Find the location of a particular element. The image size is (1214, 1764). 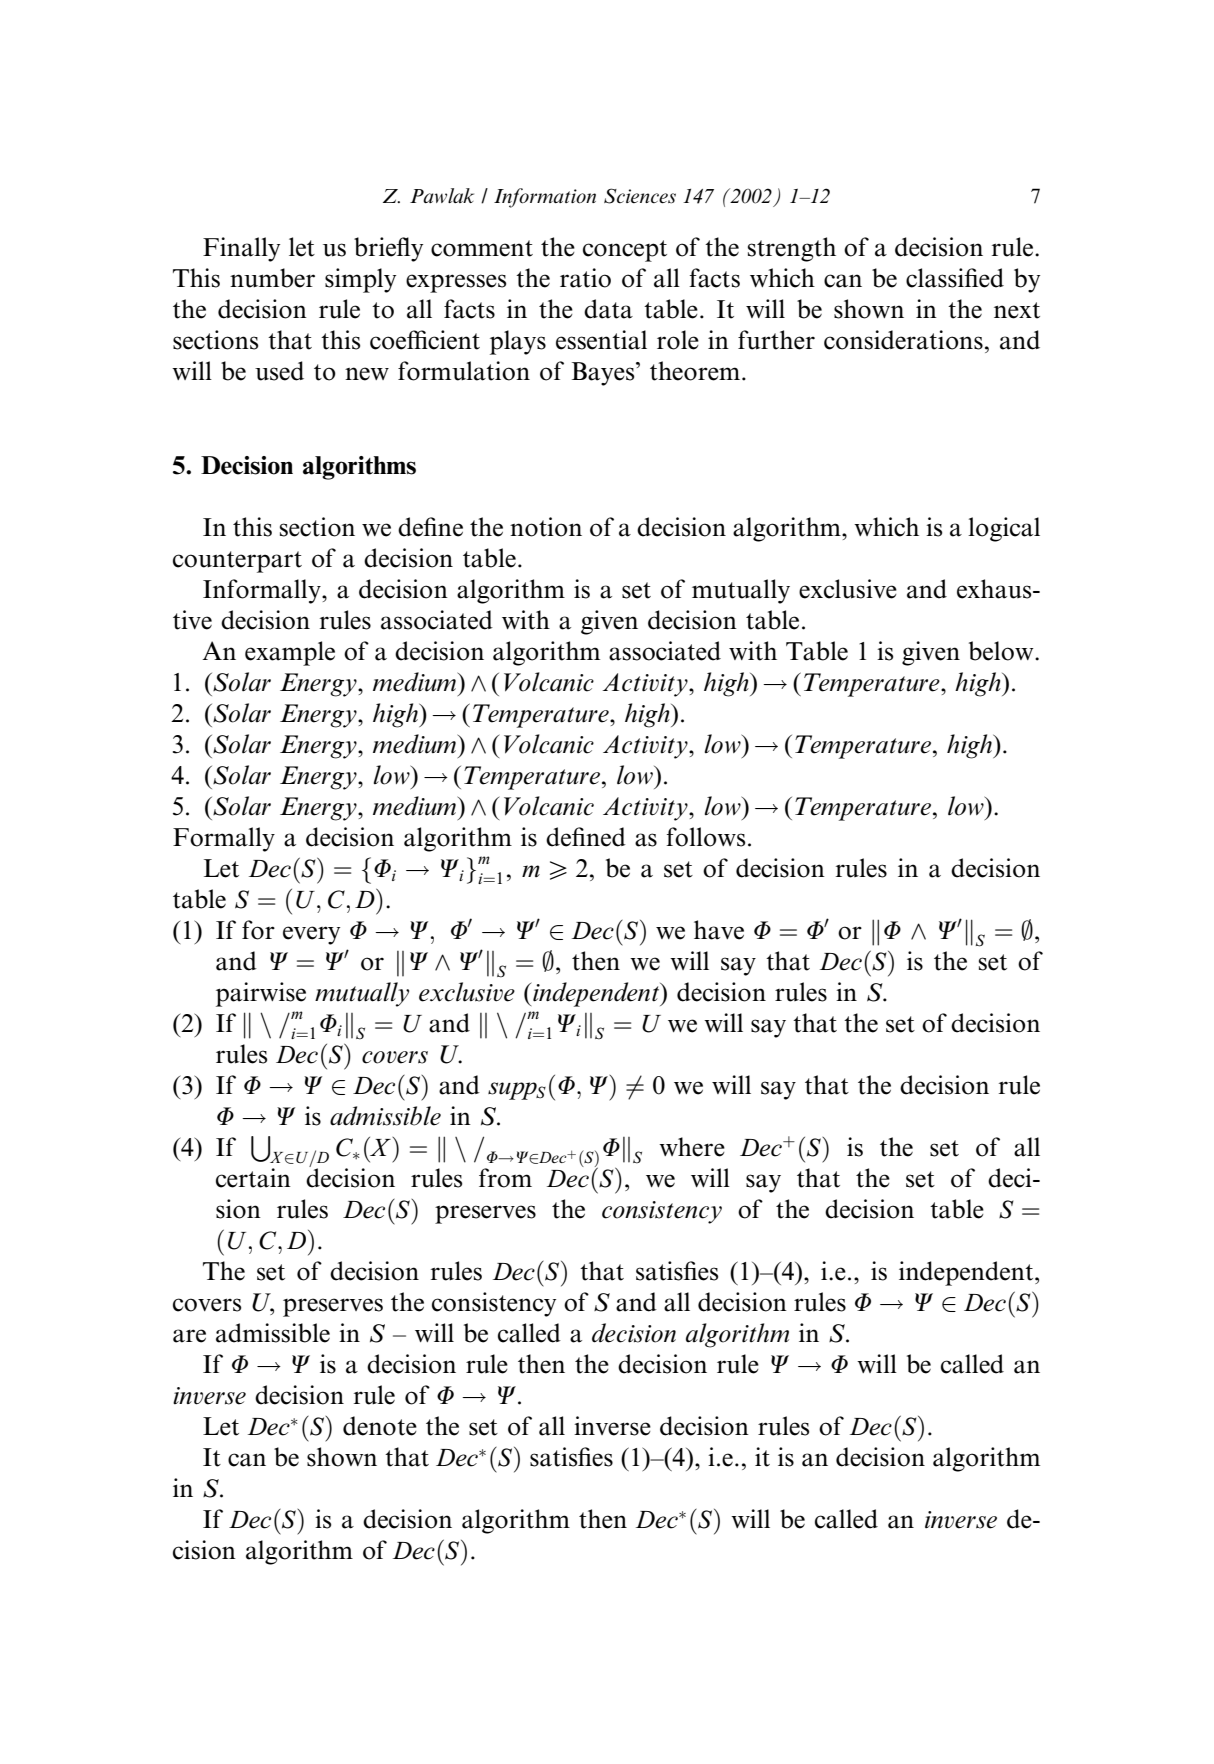

counterpart is located at coordinates (237, 562).
